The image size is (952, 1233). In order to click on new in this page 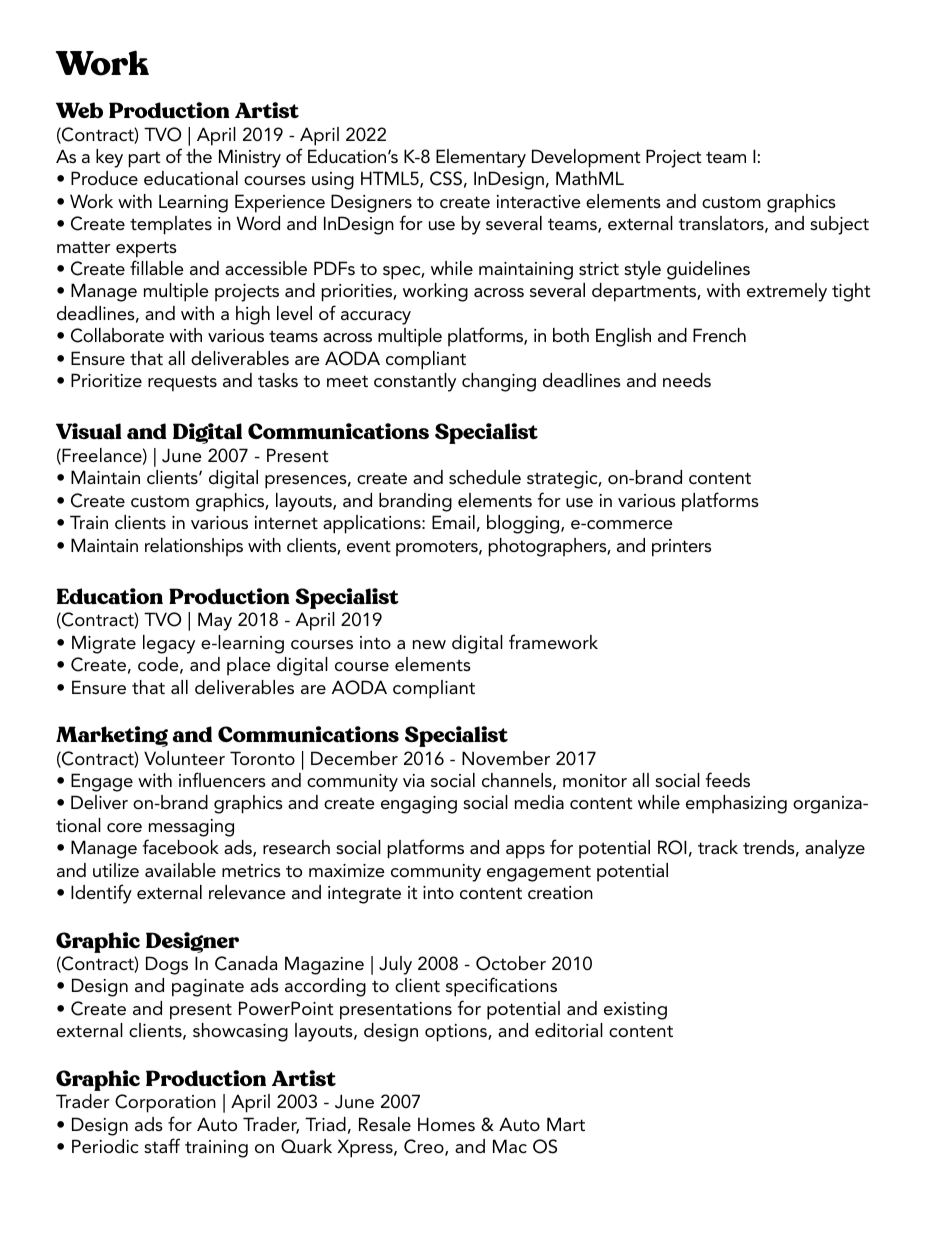, I will do `click(429, 644)`.
